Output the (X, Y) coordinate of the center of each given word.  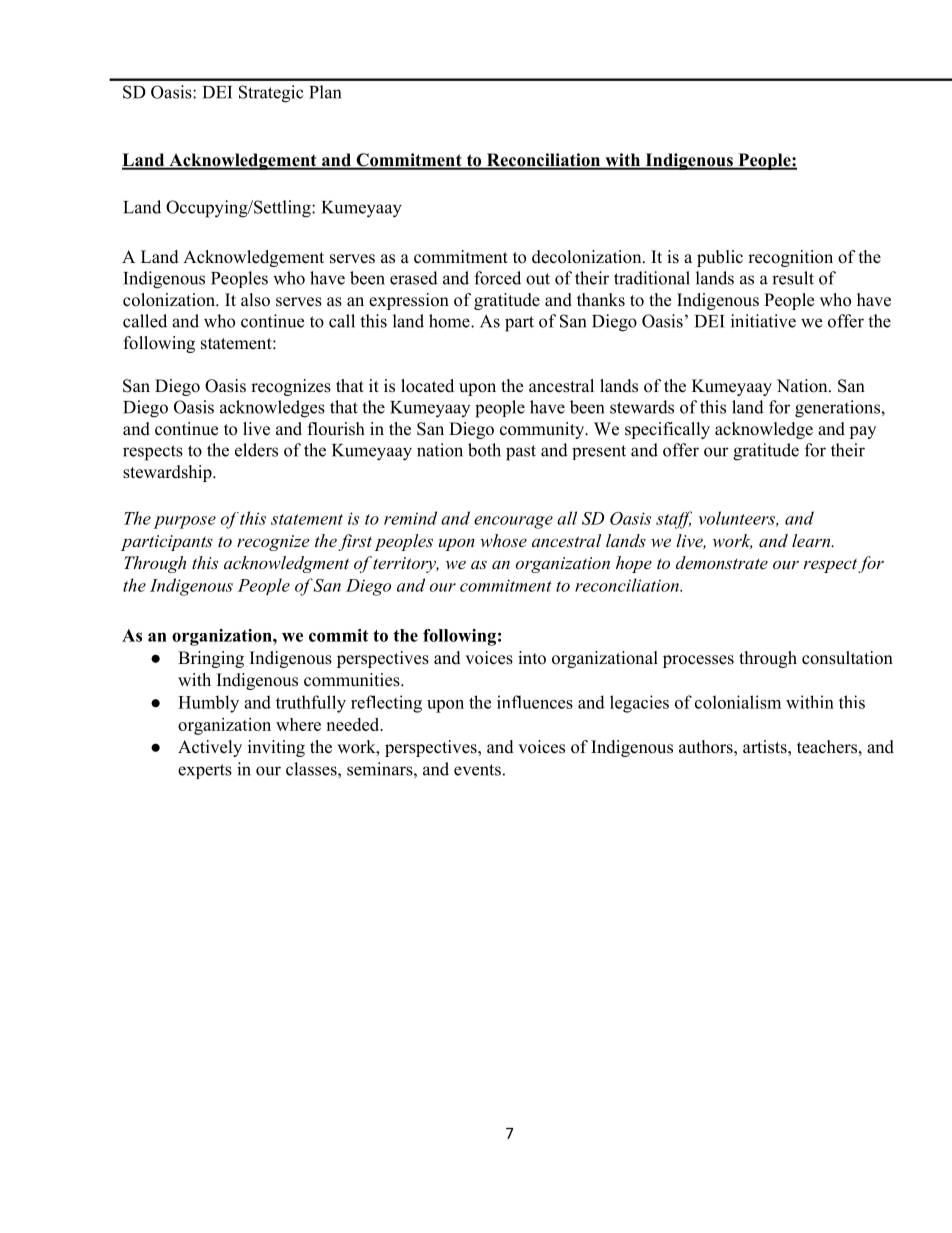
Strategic (271, 94)
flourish (336, 429)
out (538, 279)
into (532, 658)
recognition (790, 258)
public (720, 258)
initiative (763, 321)
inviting (276, 748)
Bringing (211, 659)
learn (812, 540)
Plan (325, 92)
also (255, 300)
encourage (513, 522)
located (427, 386)
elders (256, 450)
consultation (847, 658)
